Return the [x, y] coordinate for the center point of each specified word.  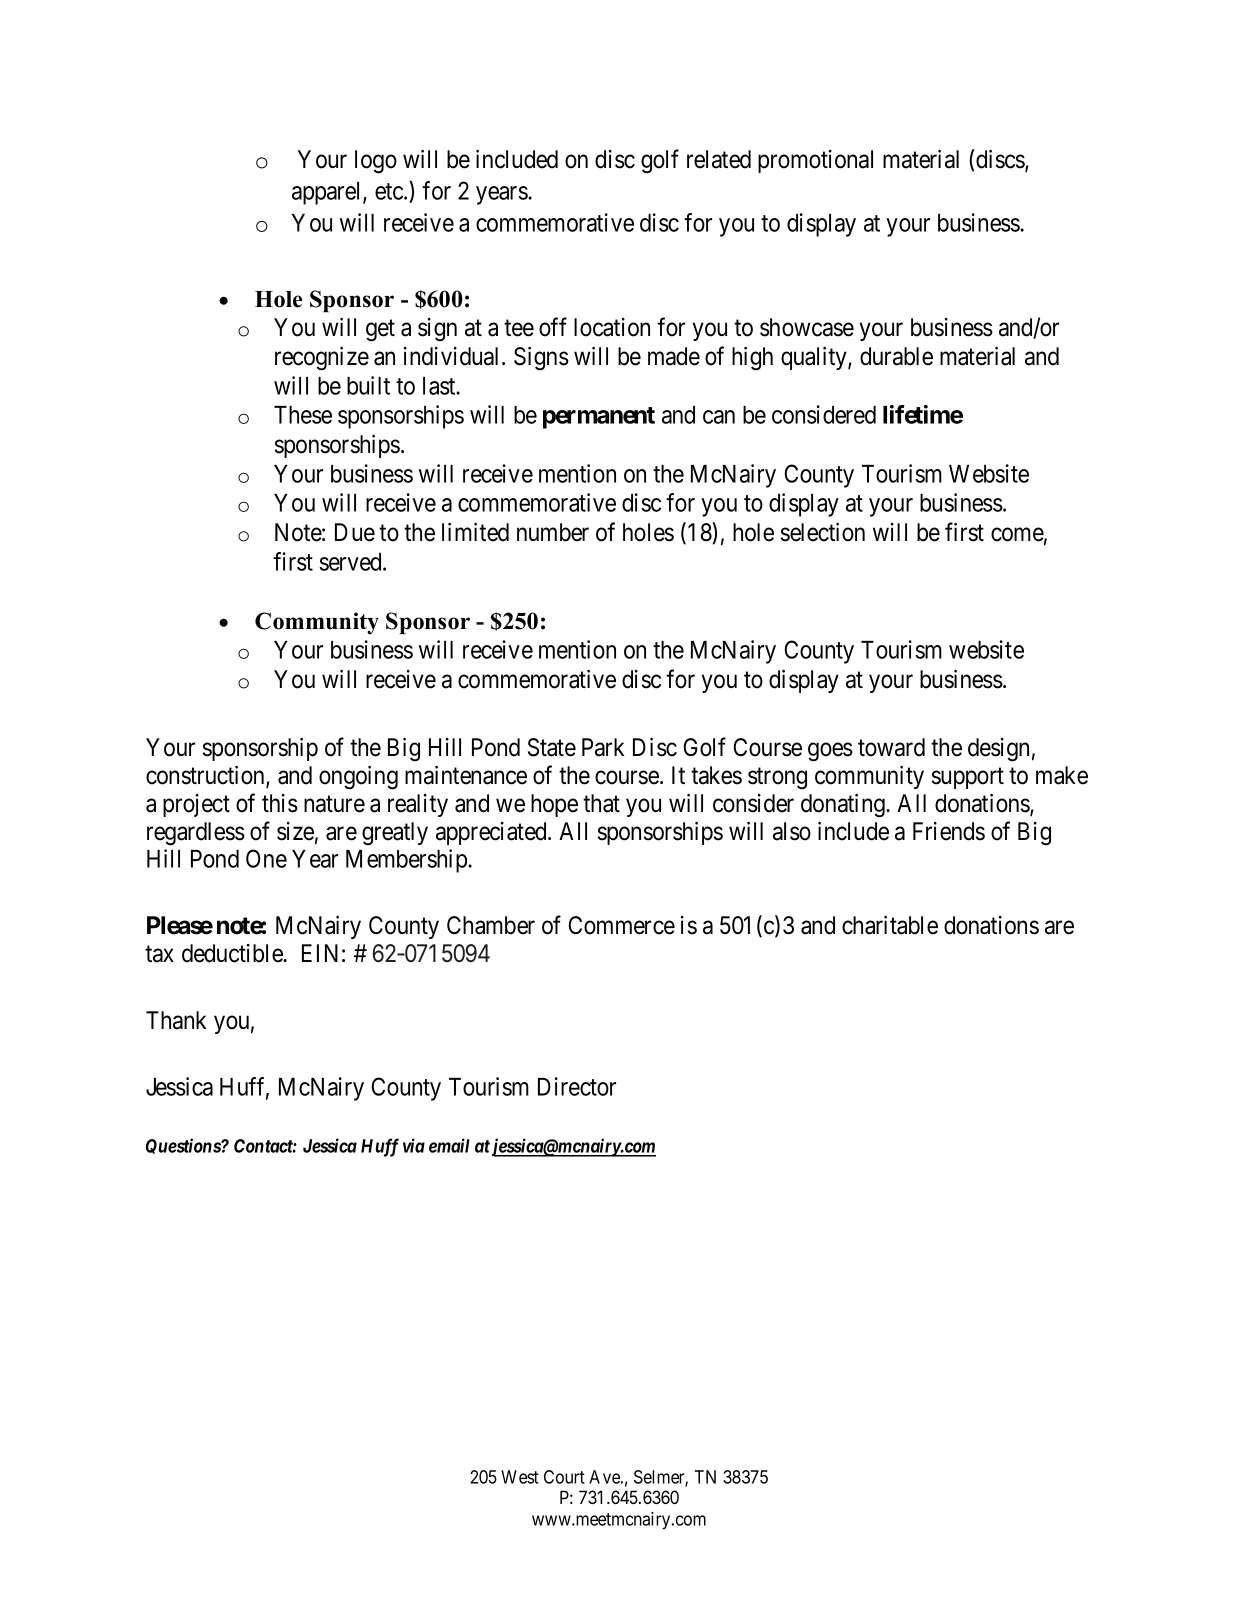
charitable [890, 925]
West [520, 1477]
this [280, 803]
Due [355, 532]
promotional [815, 161]
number [553, 532]
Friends [949, 831]
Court [564, 1477]
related [719, 159]
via [414, 1145]
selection [823, 532]
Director [577, 1086]
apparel [328, 193]
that [601, 803]
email [449, 1145]
